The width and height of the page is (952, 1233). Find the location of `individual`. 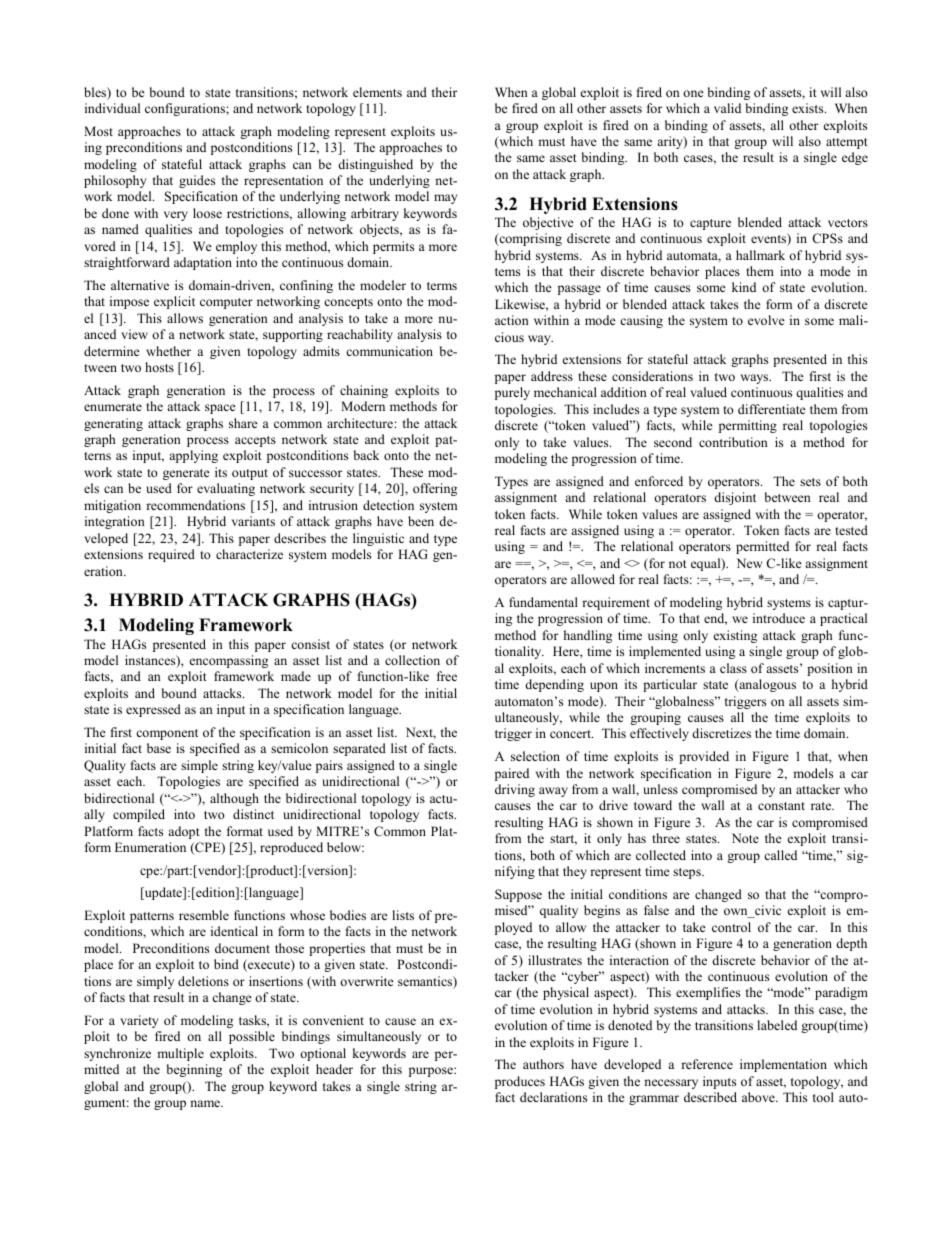

individual is located at coordinates (112, 108).
